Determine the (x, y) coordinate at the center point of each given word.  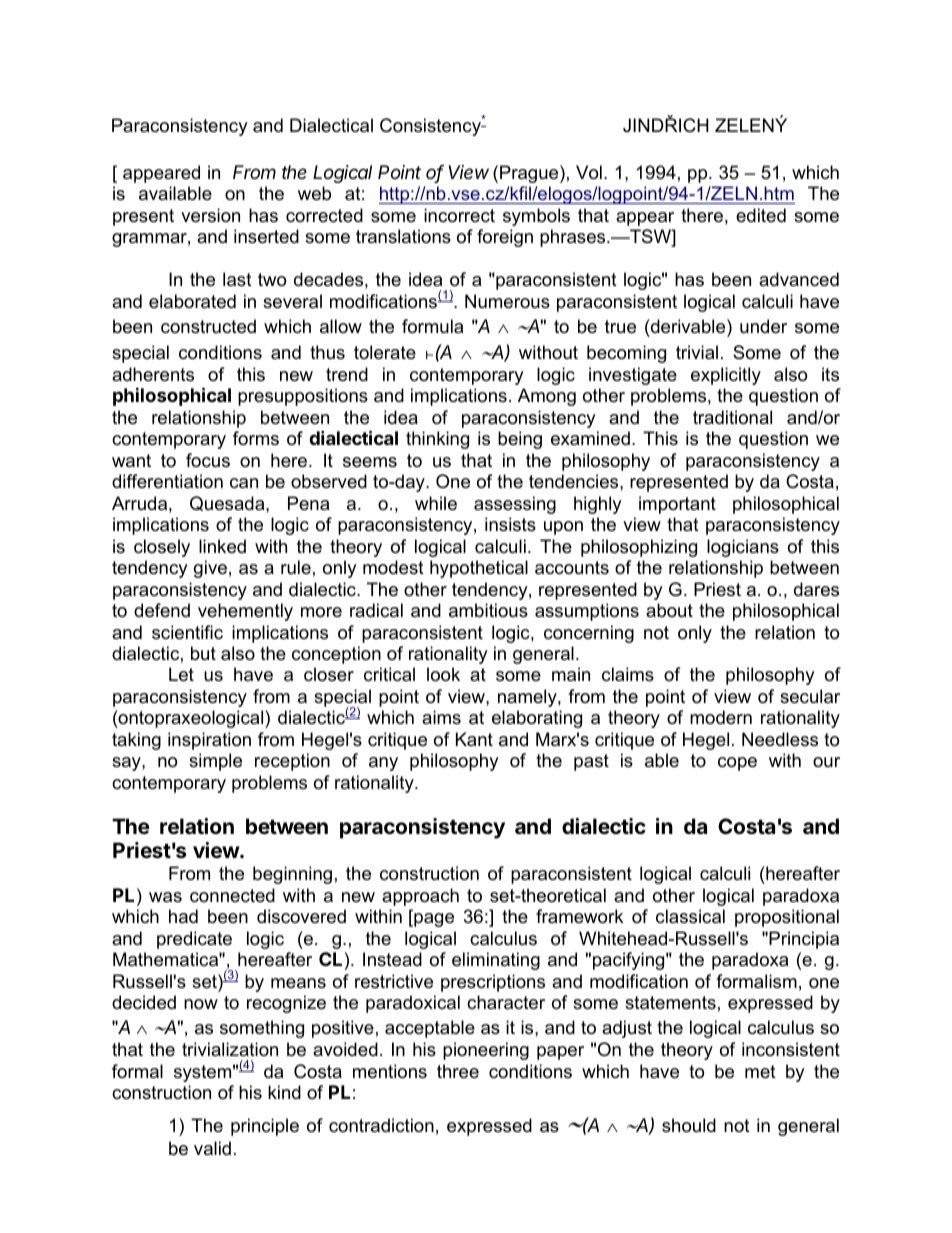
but (203, 653)
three (458, 1071)
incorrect (459, 215)
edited (761, 215)
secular (810, 696)
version (210, 215)
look (443, 674)
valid (212, 1148)
